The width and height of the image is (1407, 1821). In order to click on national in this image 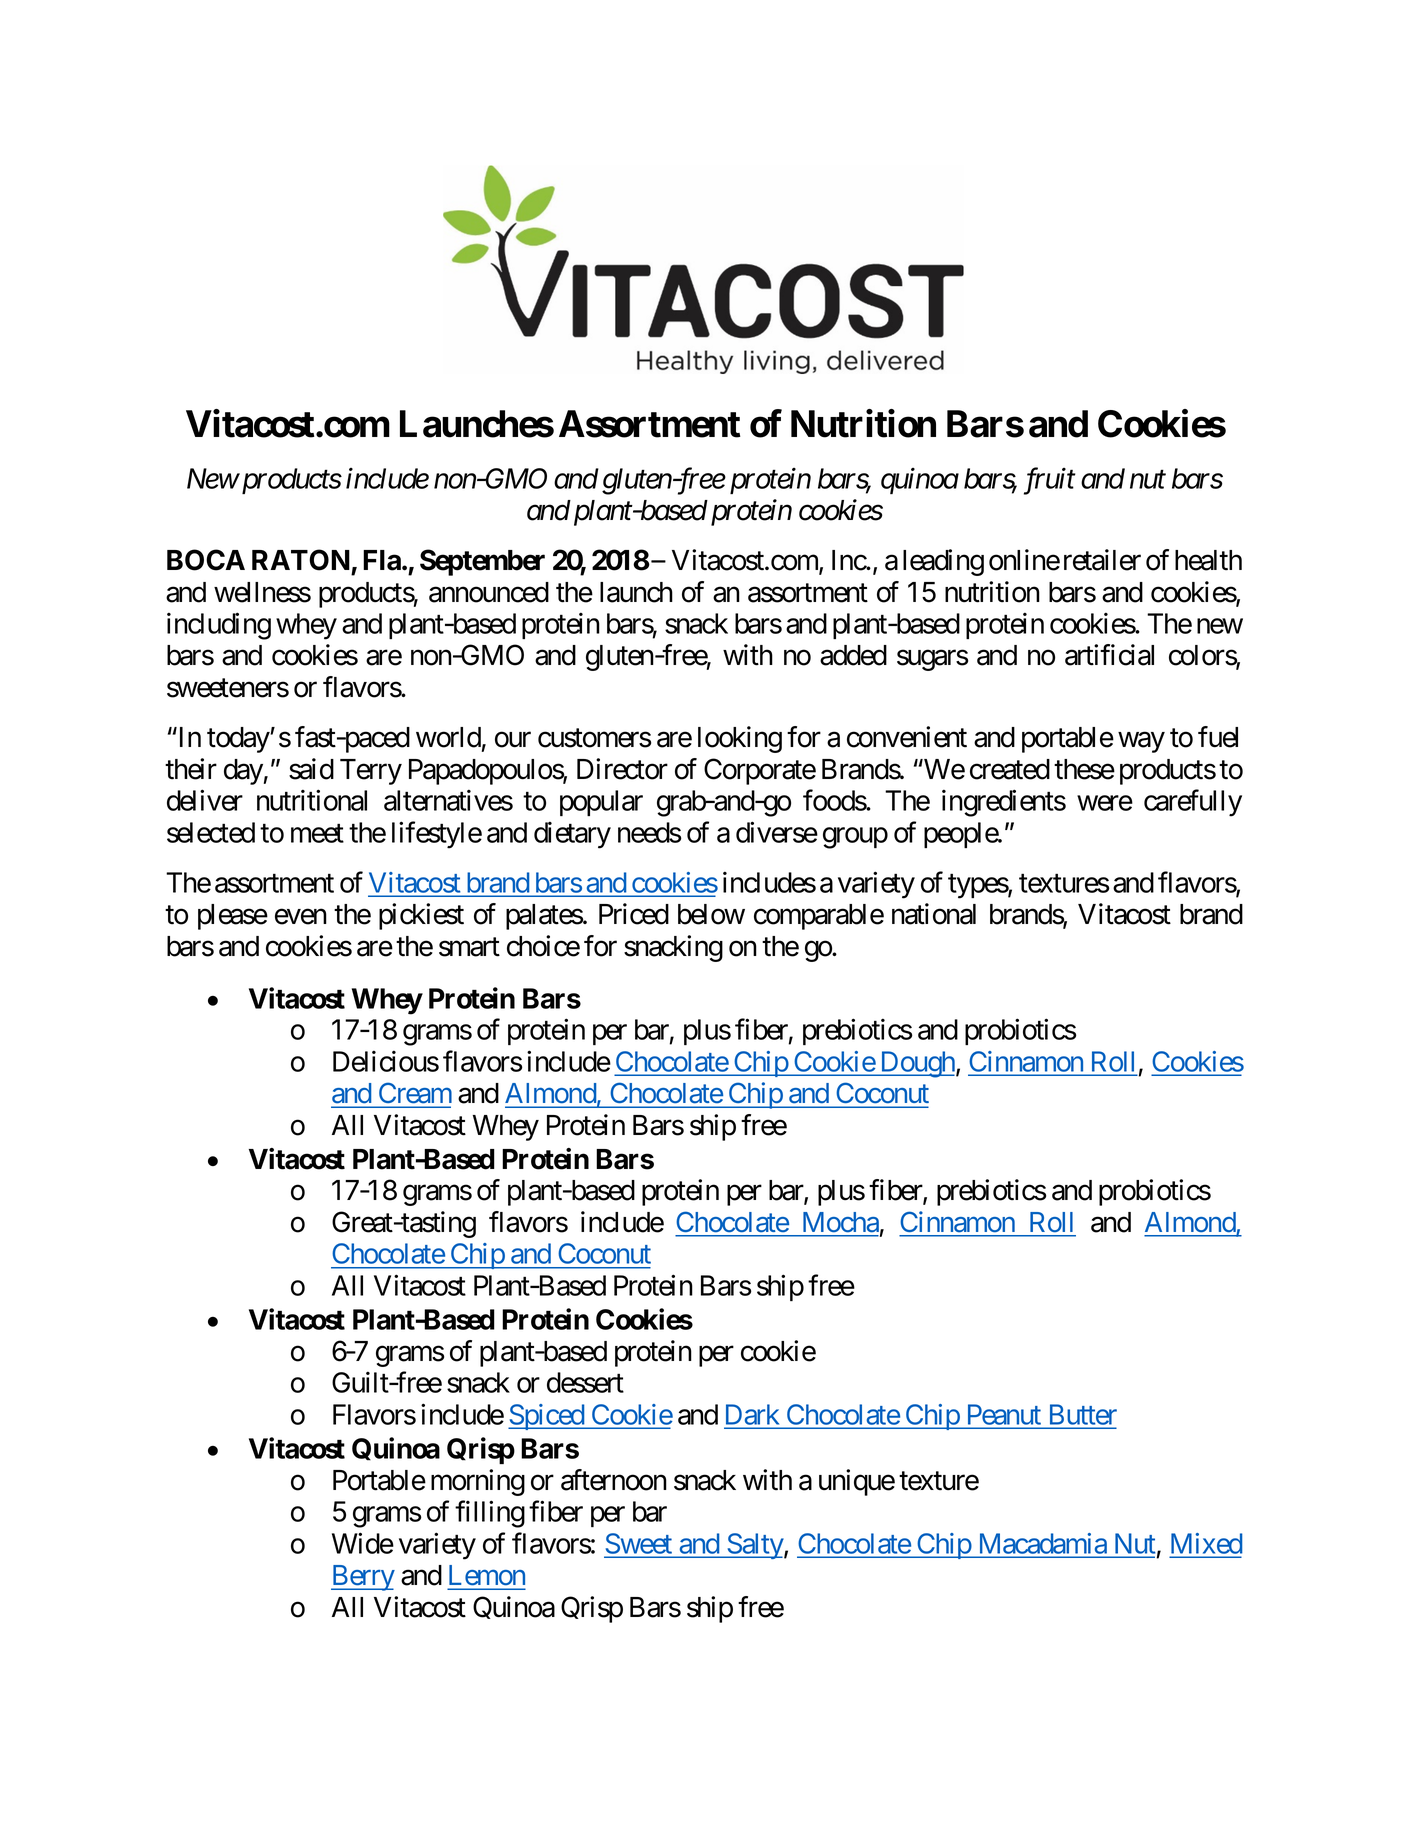, I will do `click(934, 914)`.
